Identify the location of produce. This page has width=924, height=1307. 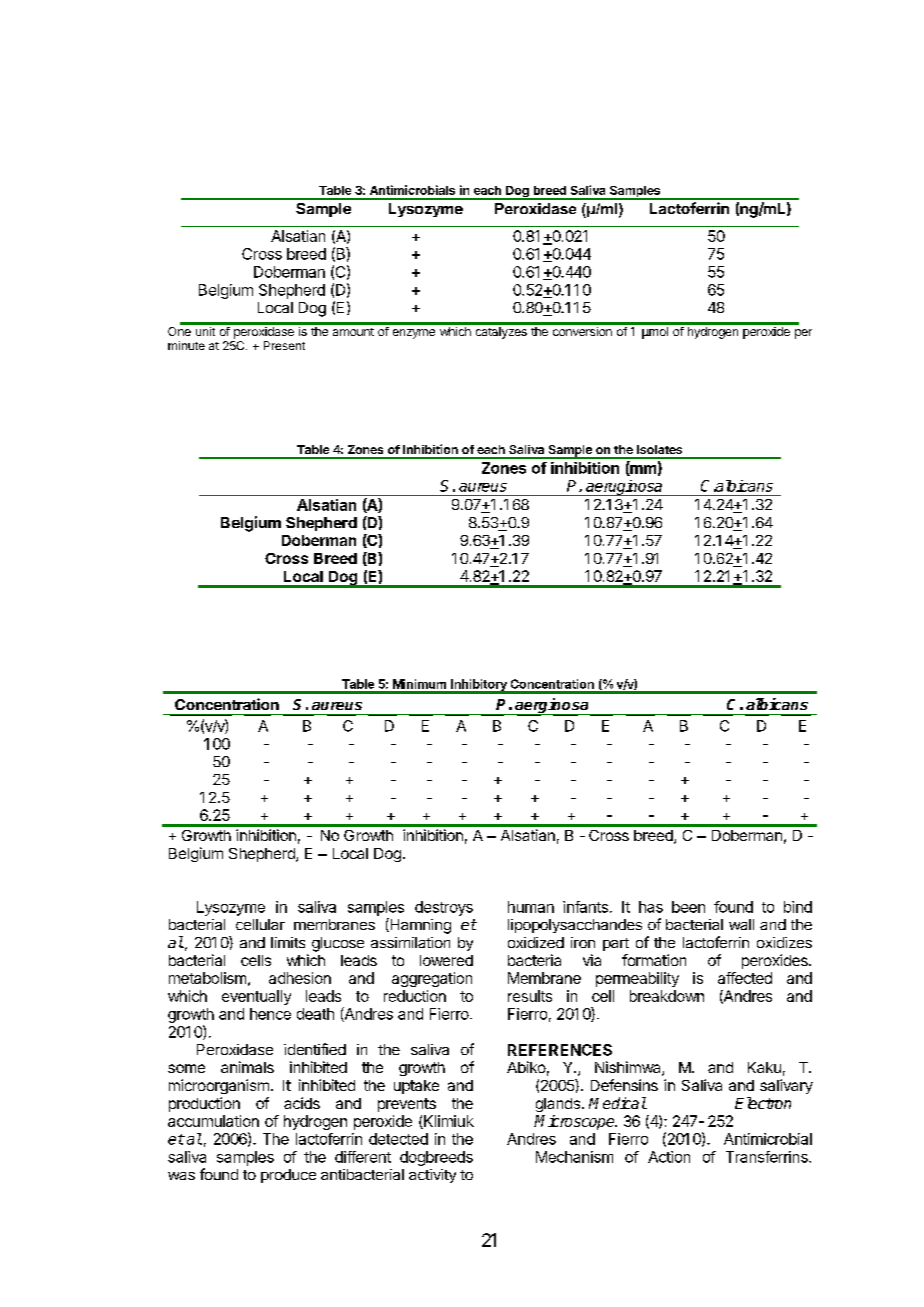
(288, 1176).
